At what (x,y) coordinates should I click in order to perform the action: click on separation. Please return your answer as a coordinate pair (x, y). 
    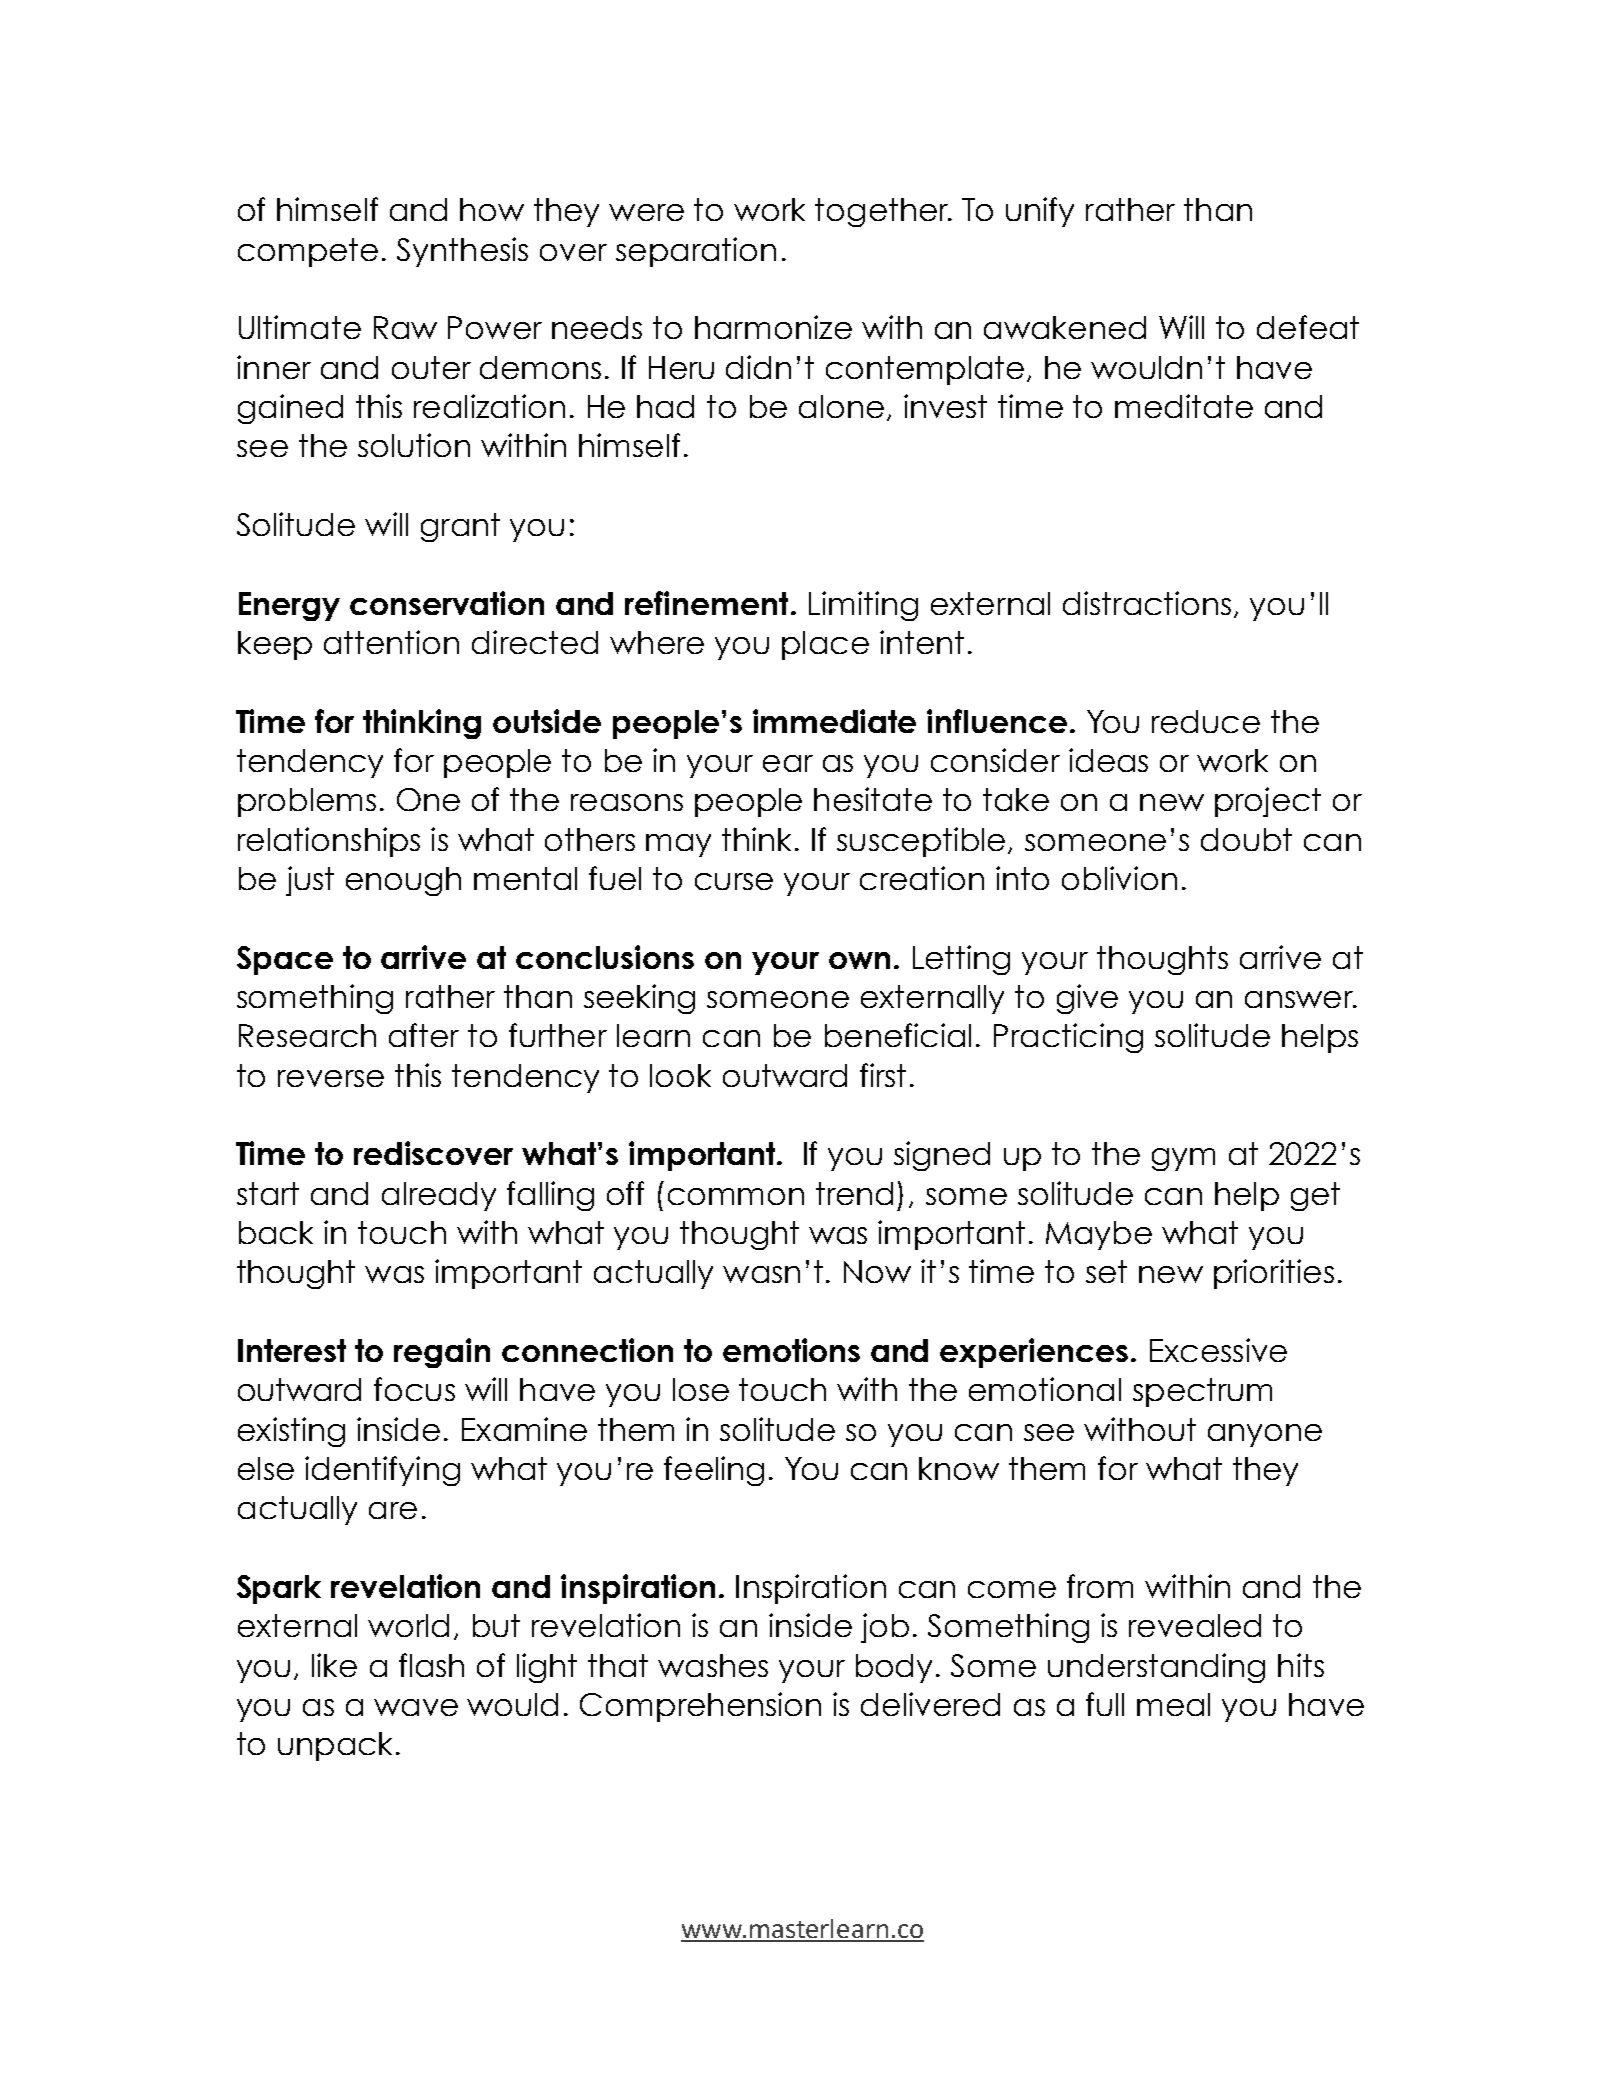
    Looking at the image, I should click on (696, 252).
